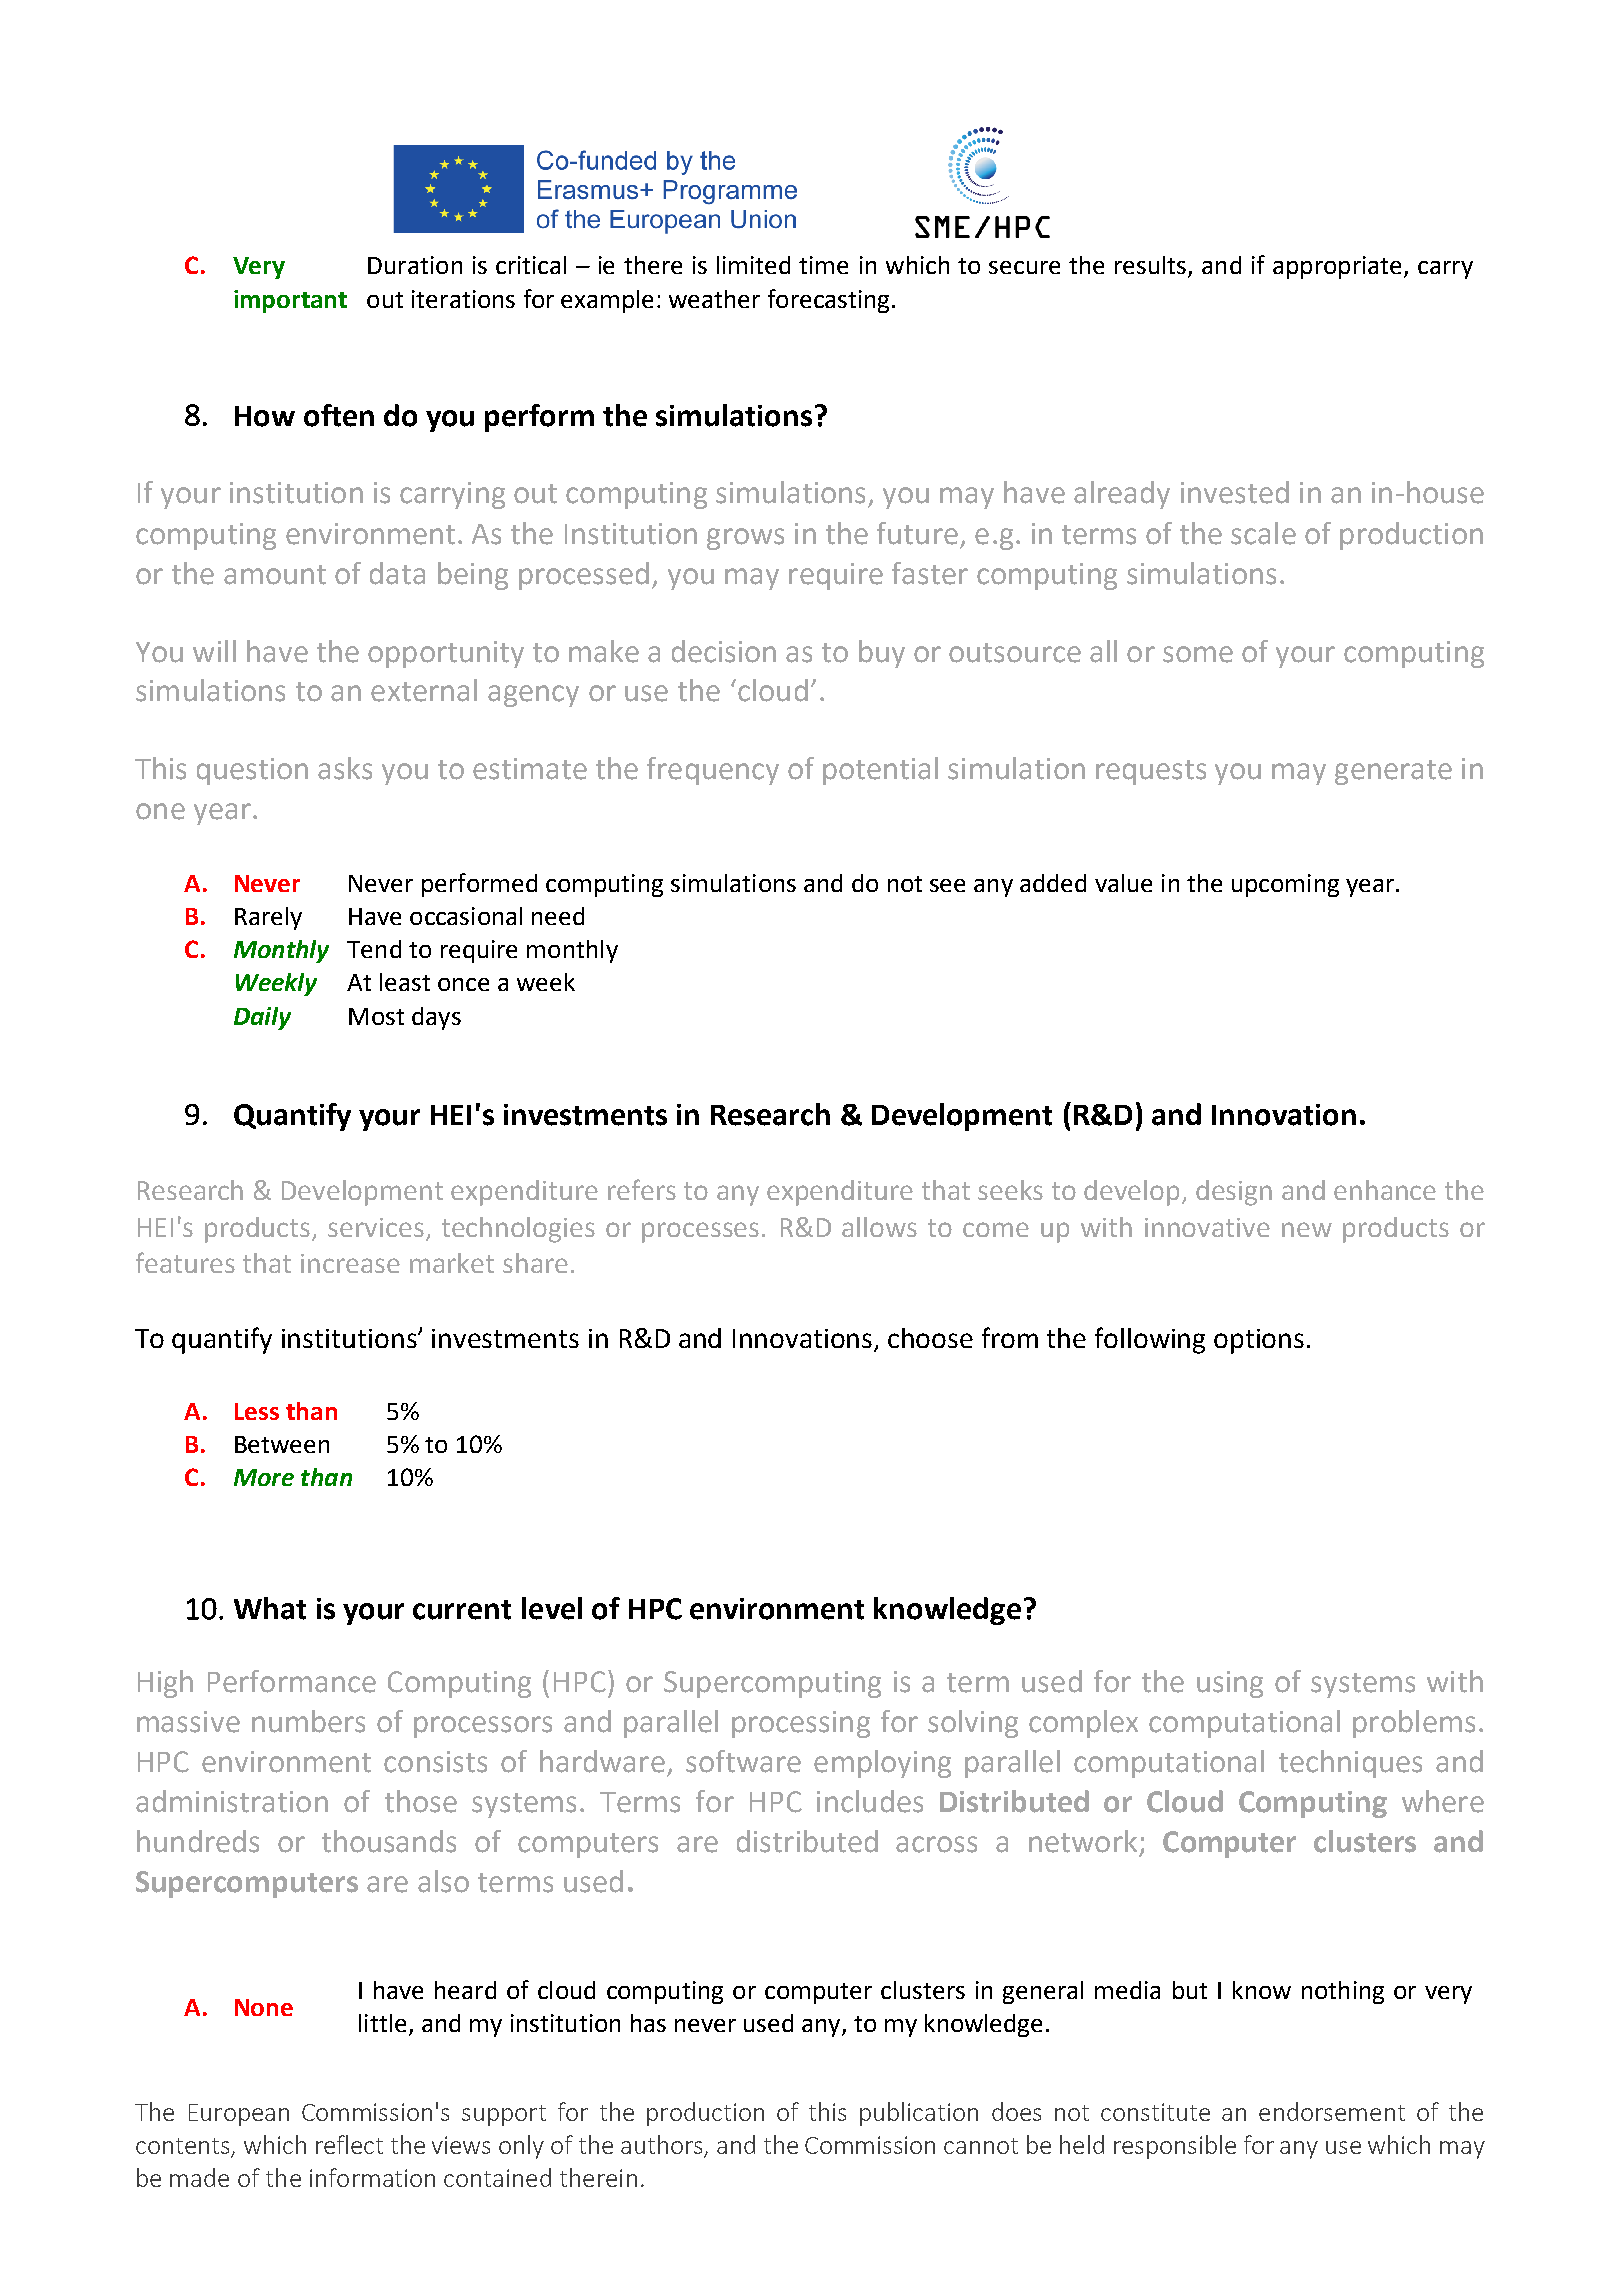  I want to click on some, so click(1198, 654).
